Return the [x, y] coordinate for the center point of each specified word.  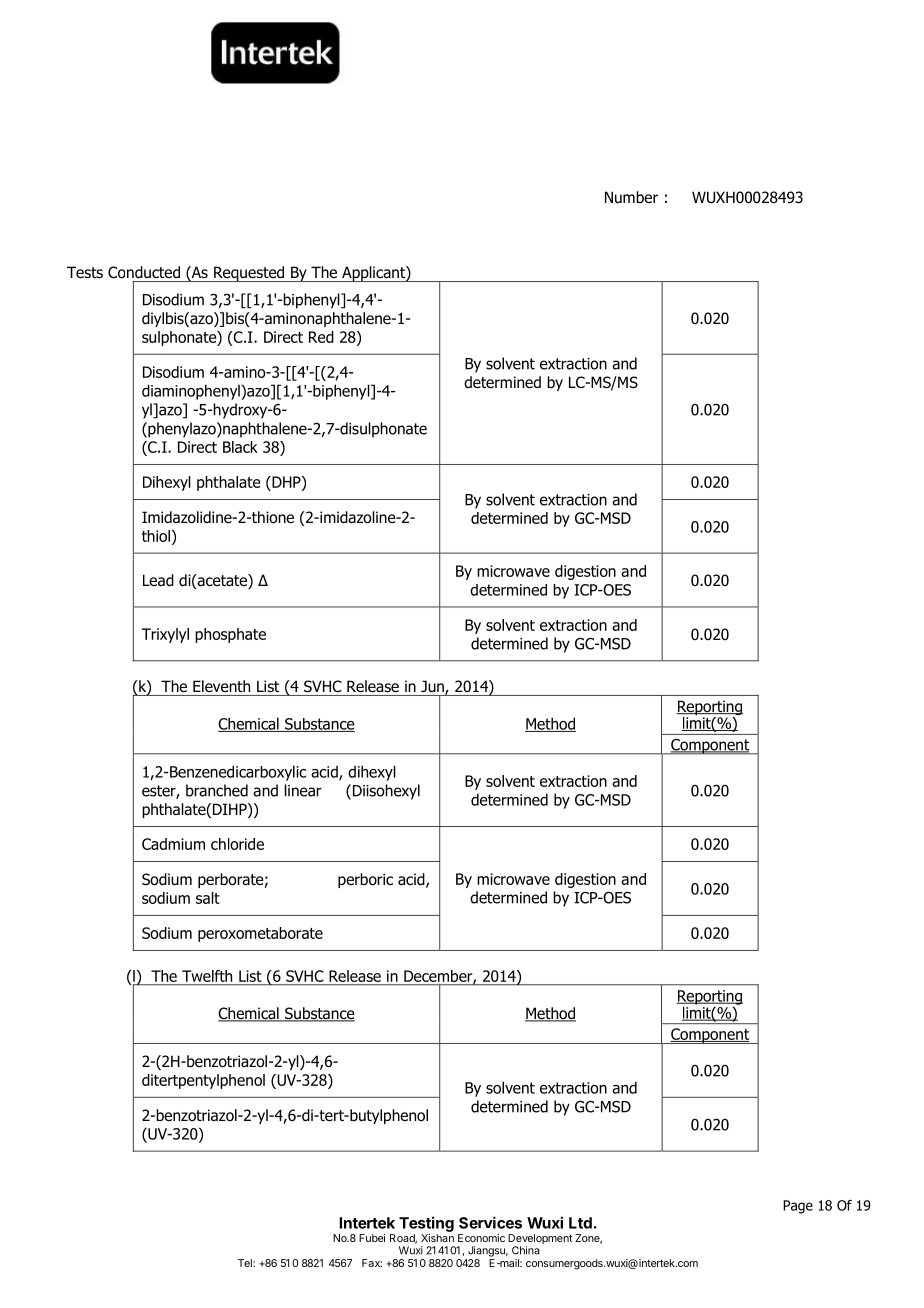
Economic [481, 1238]
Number [631, 197]
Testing [426, 1224]
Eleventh [221, 686]
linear [303, 790]
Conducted [144, 272]
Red [321, 337]
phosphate [230, 635]
